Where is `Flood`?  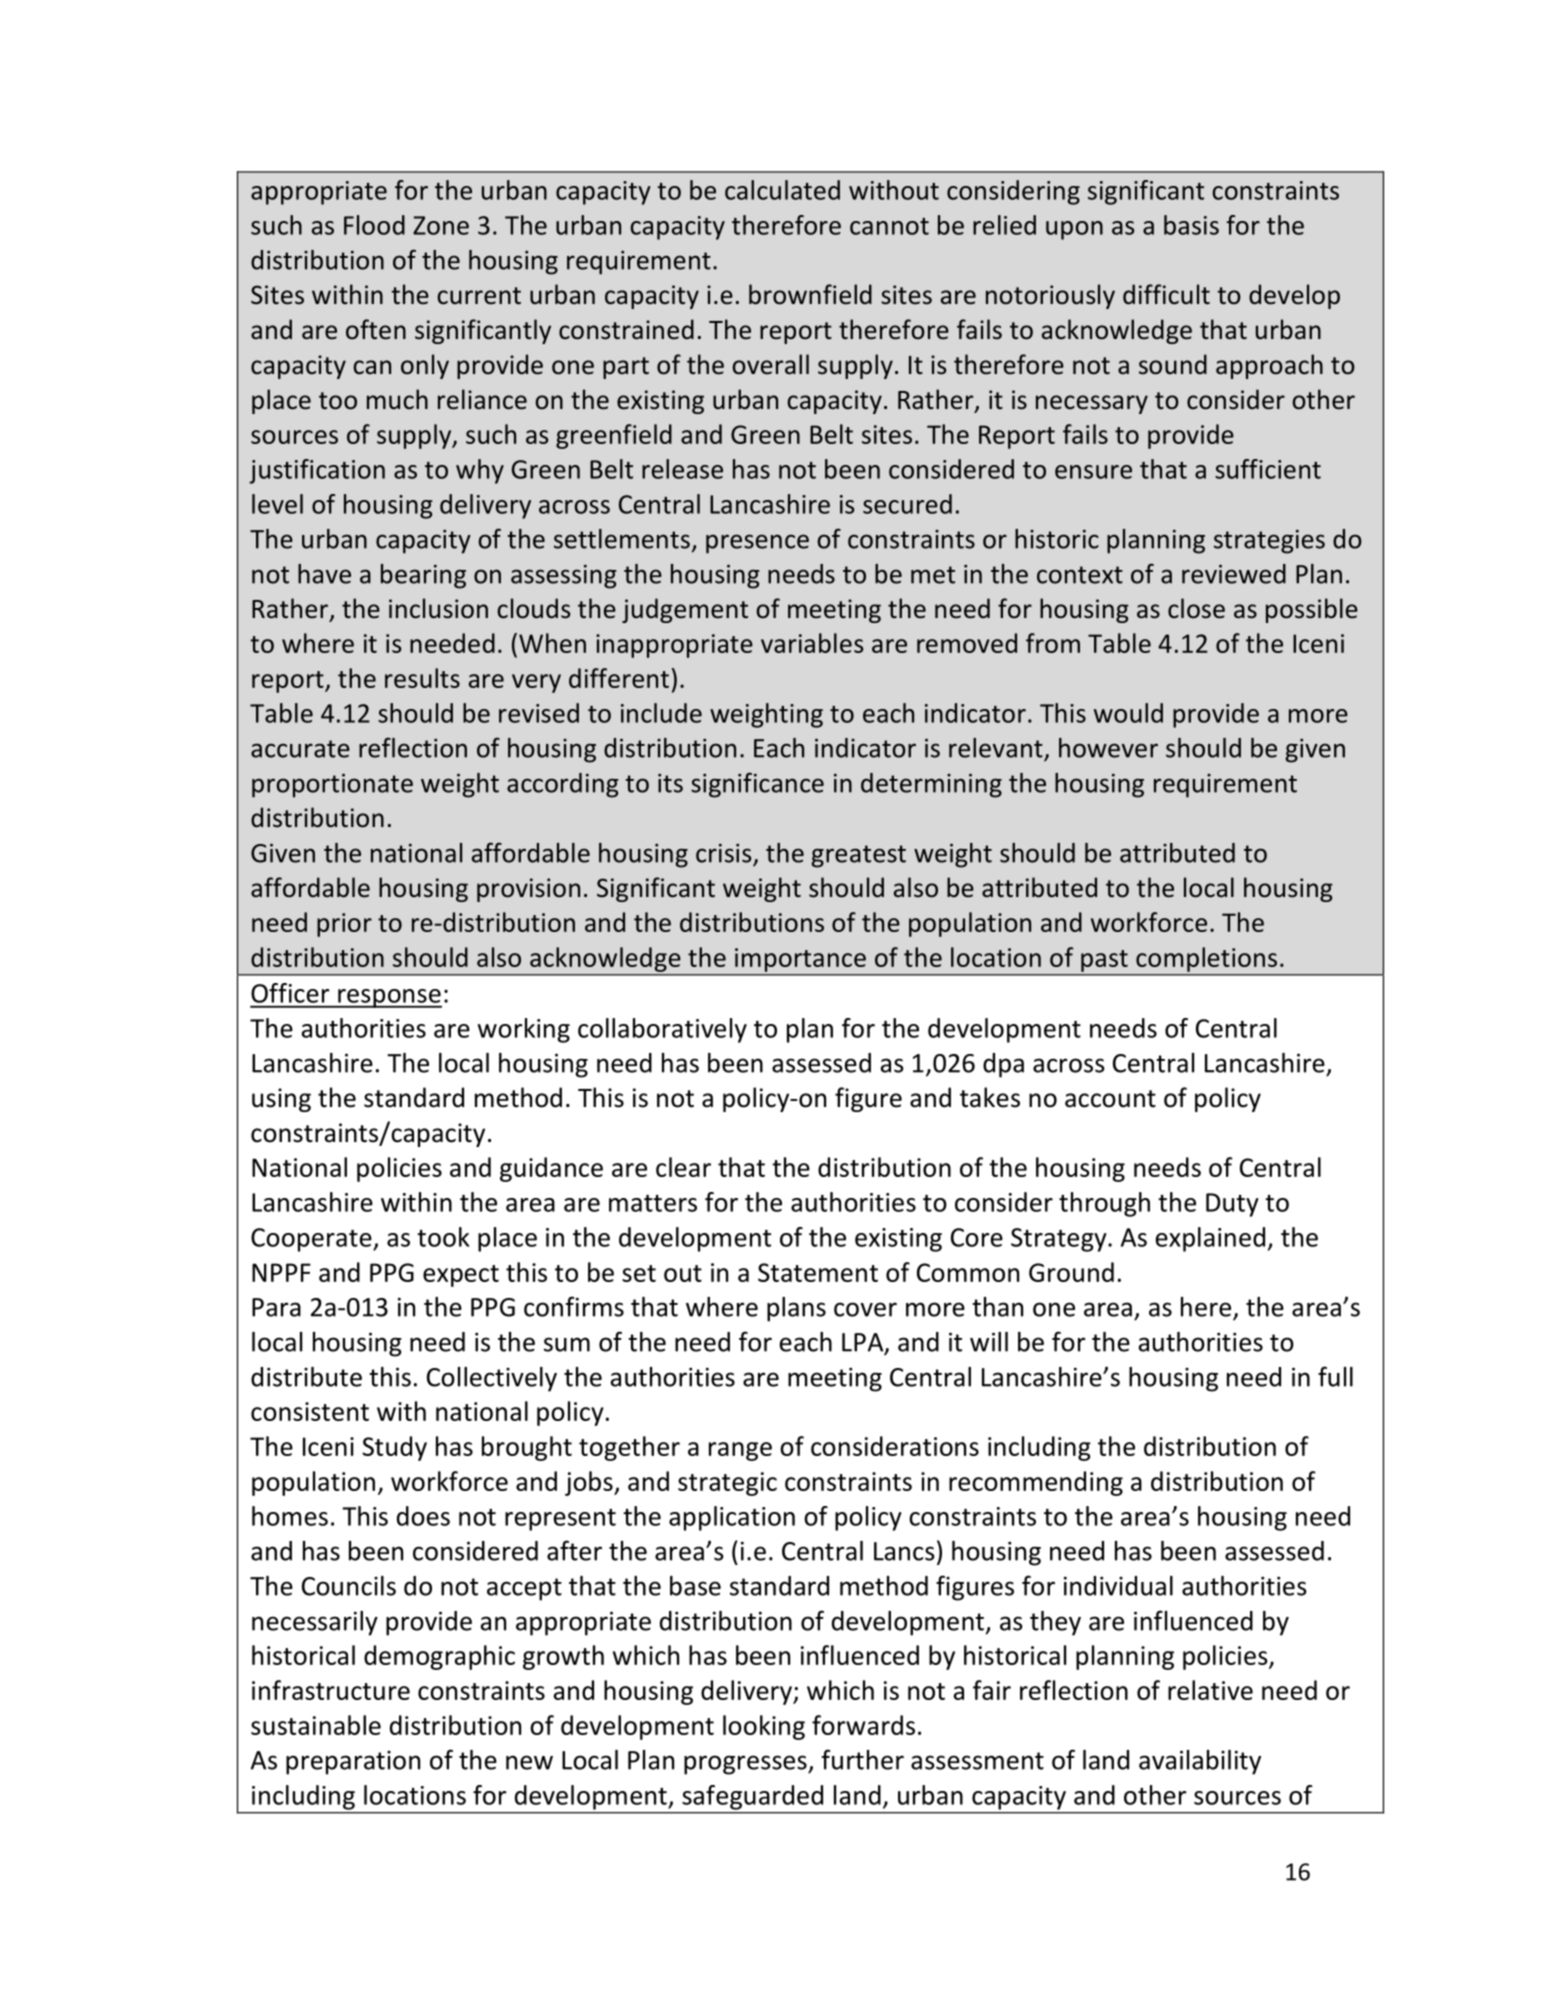 Flood is located at coordinates (374, 225).
